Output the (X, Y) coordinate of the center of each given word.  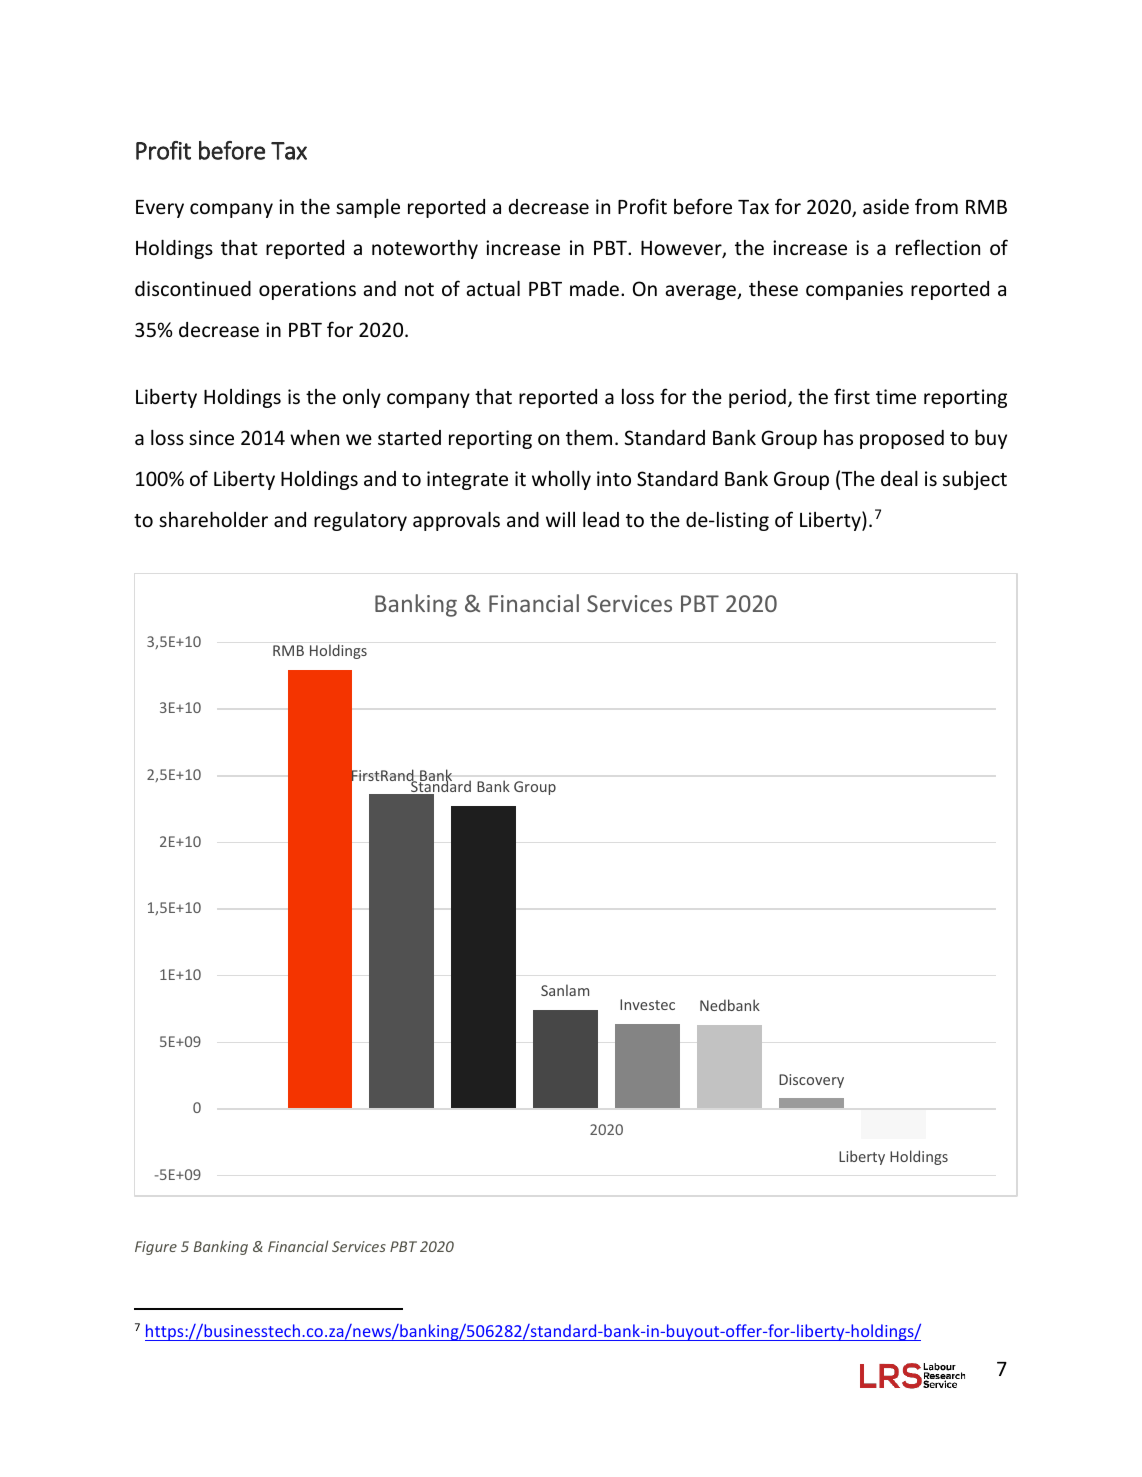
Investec (647, 1004)
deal (899, 478)
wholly (561, 480)
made (594, 288)
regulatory (360, 521)
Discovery (811, 1081)
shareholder (213, 519)
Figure (156, 1248)
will (560, 519)
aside (886, 206)
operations (307, 290)
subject (975, 480)
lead (601, 519)
